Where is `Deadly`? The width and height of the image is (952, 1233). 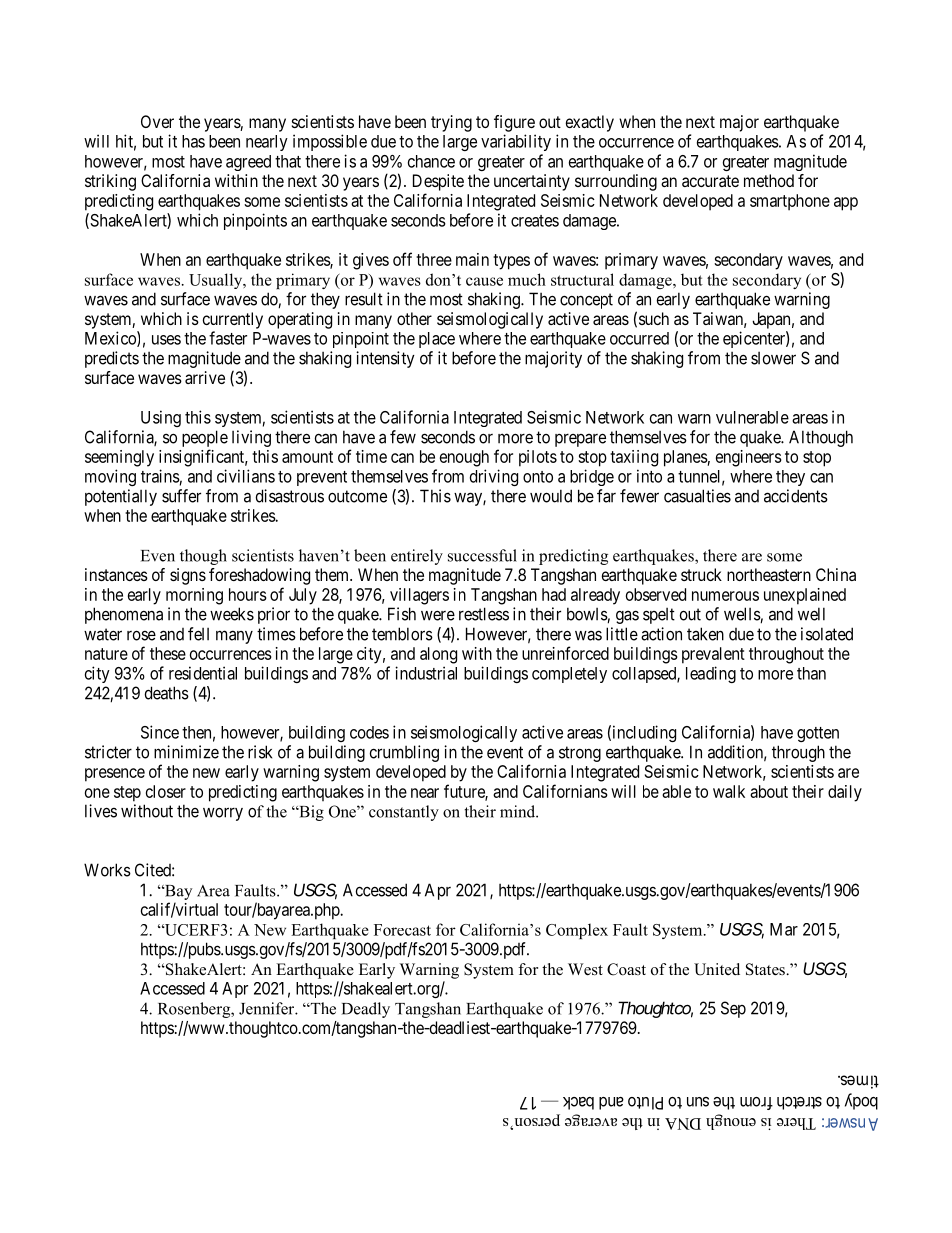
Deadly is located at coordinates (366, 1010).
